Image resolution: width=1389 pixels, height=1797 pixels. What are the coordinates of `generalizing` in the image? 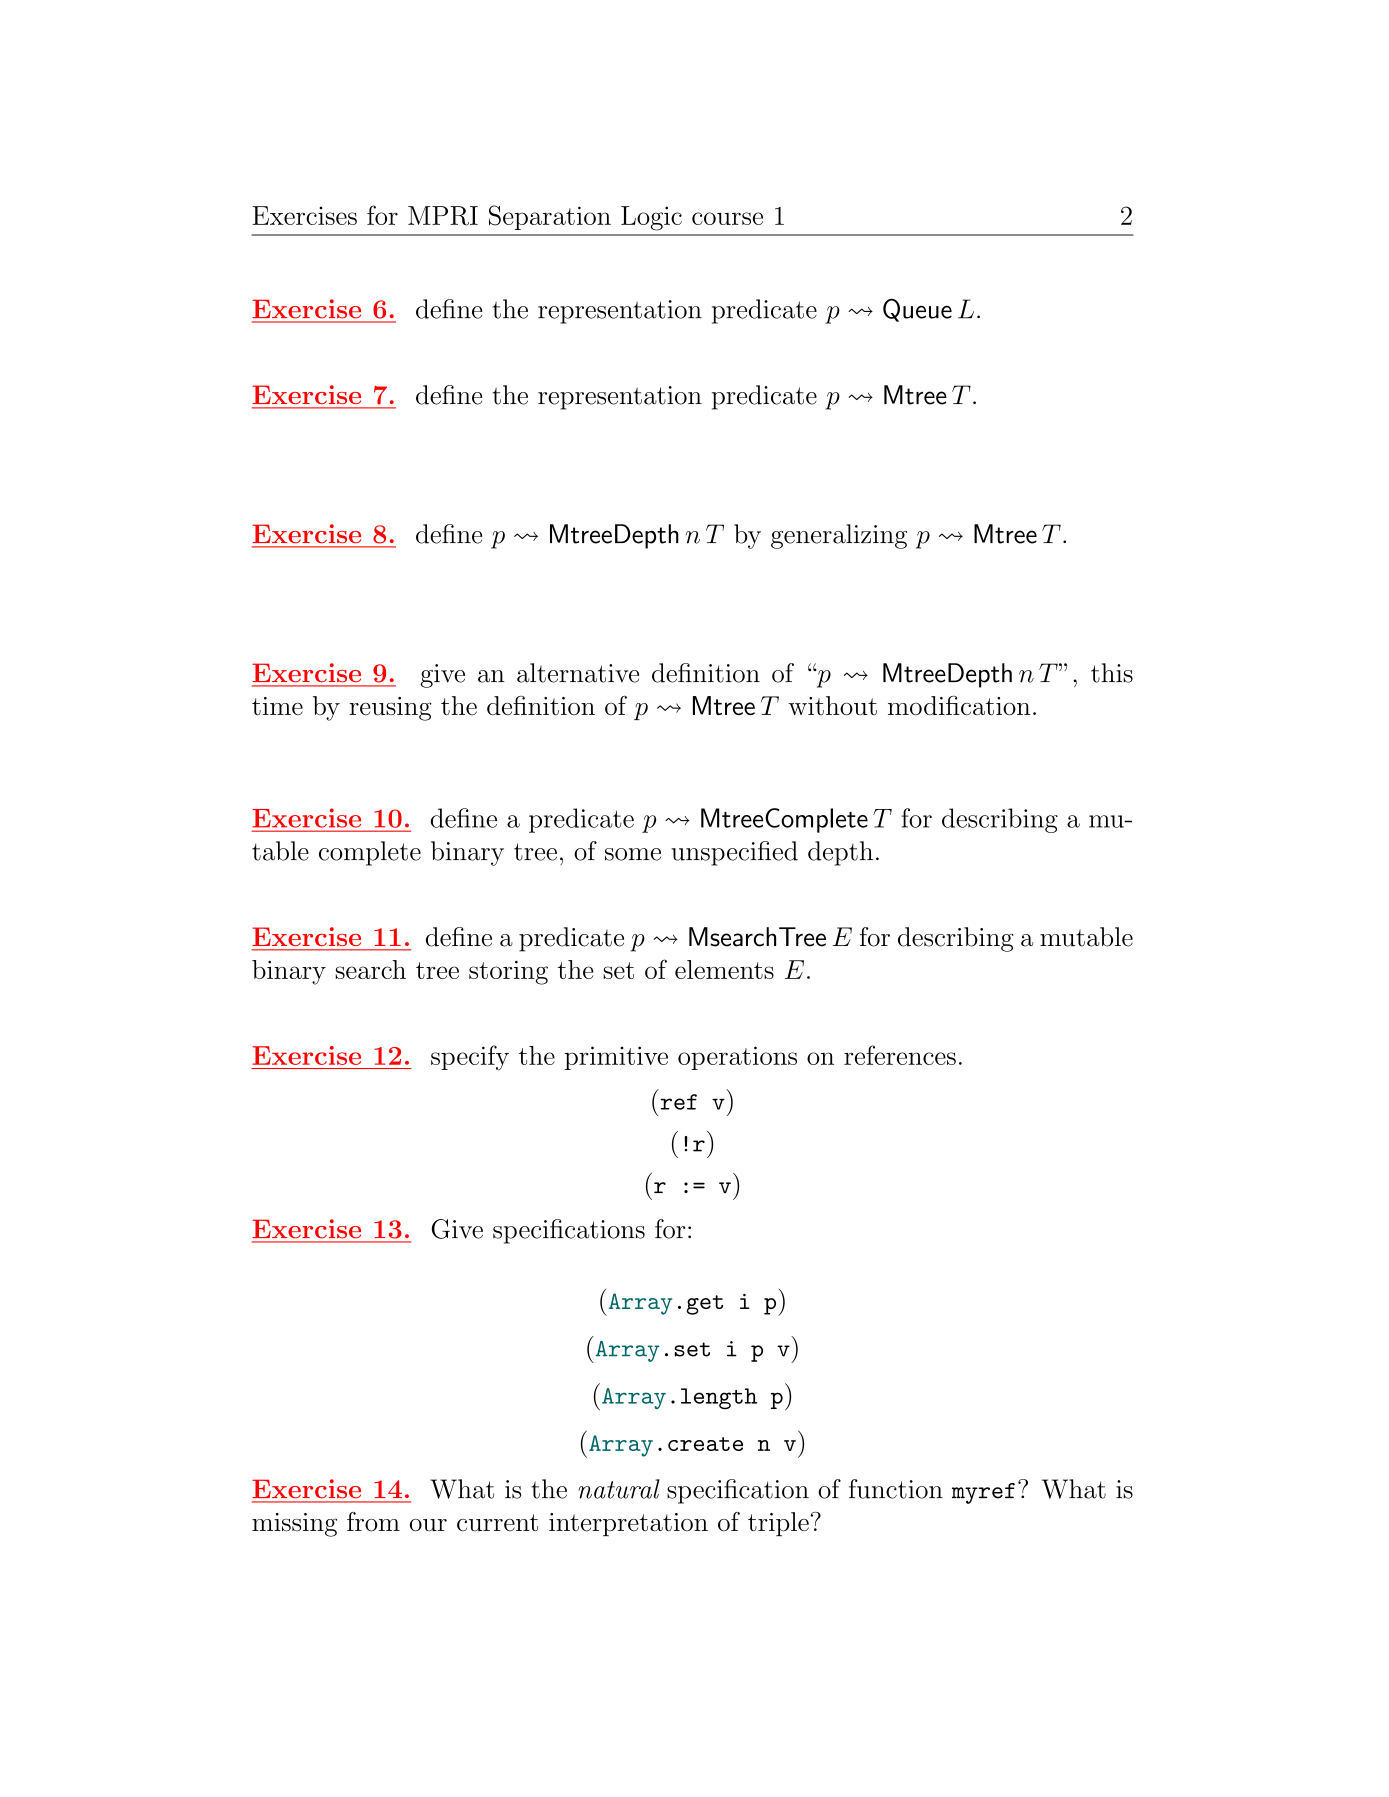 It's located at (839, 536).
